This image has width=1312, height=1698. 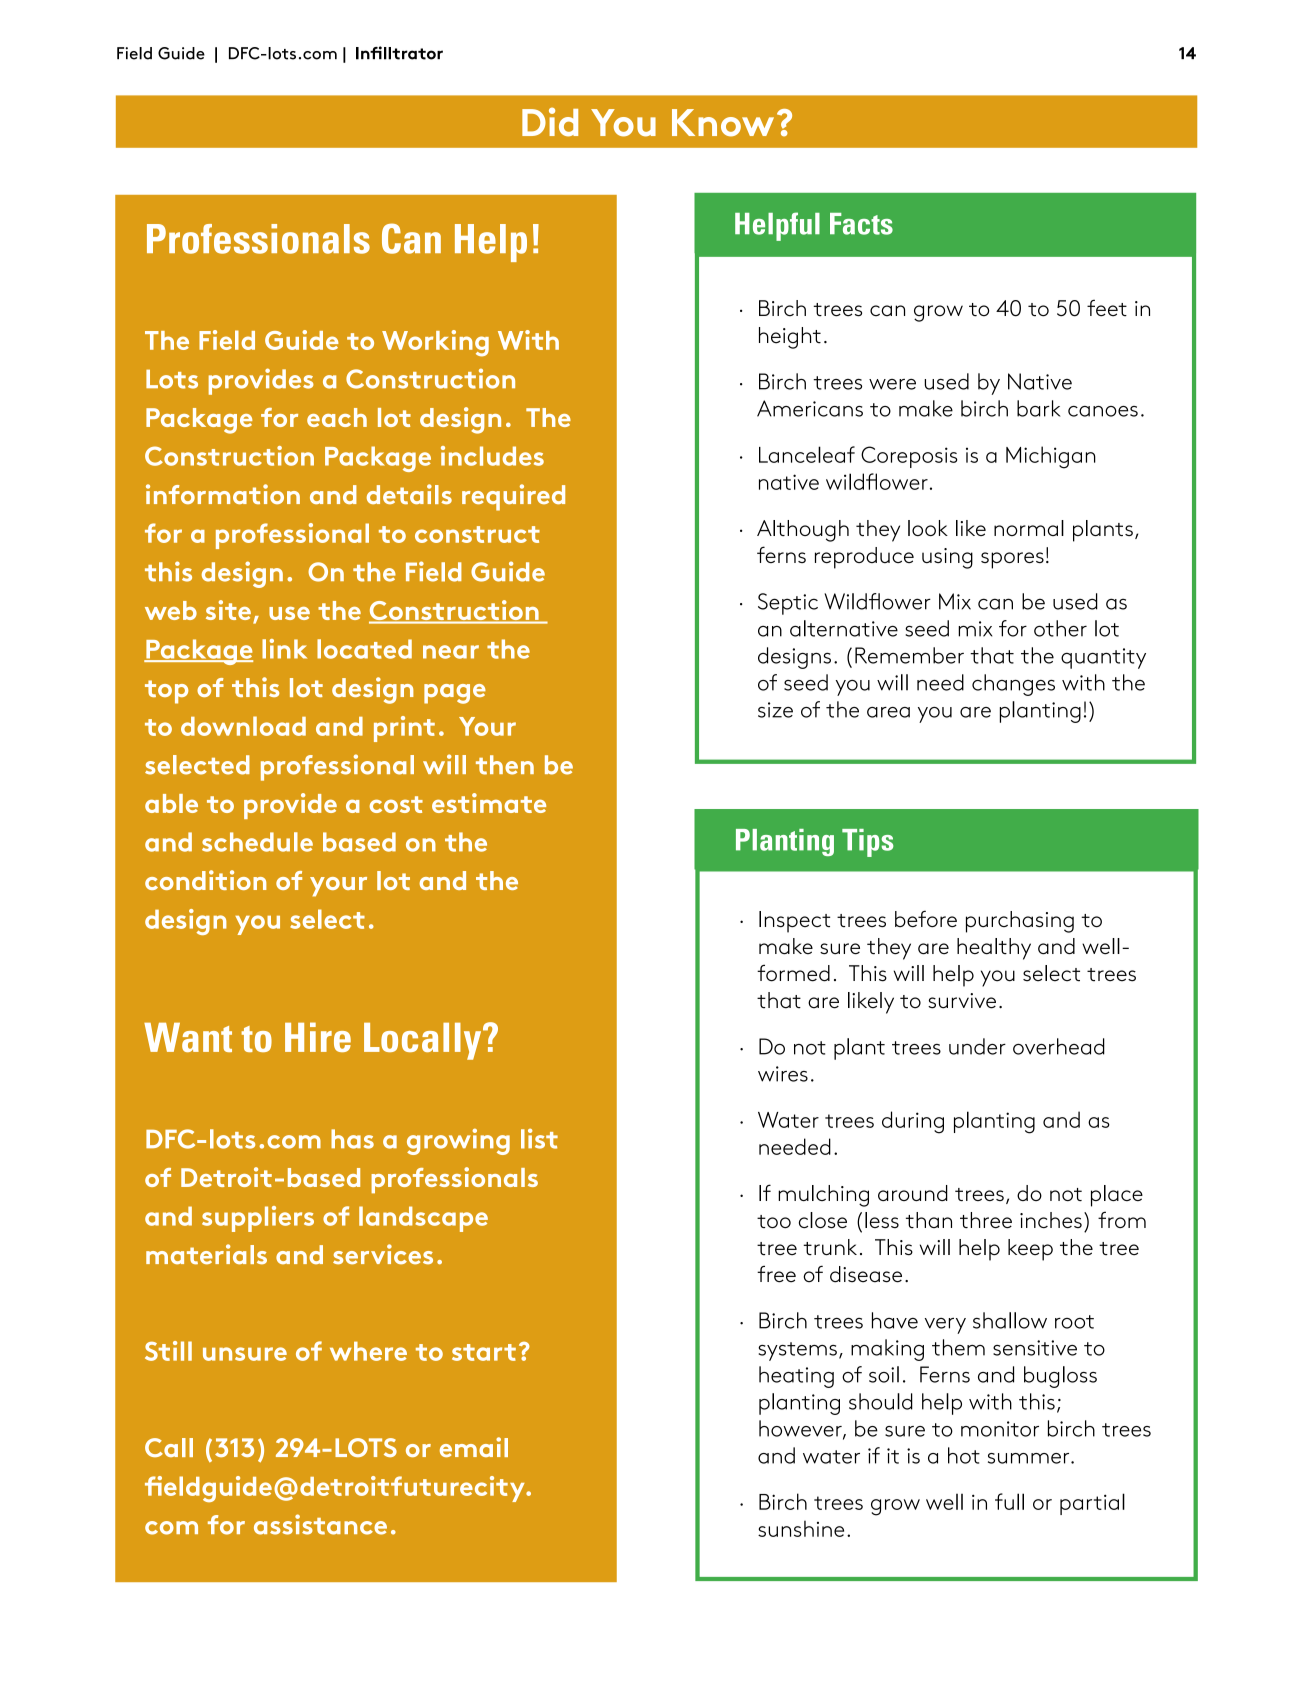 What do you see at coordinates (318, 1037) in the image?
I see `Hire` at bounding box center [318, 1037].
